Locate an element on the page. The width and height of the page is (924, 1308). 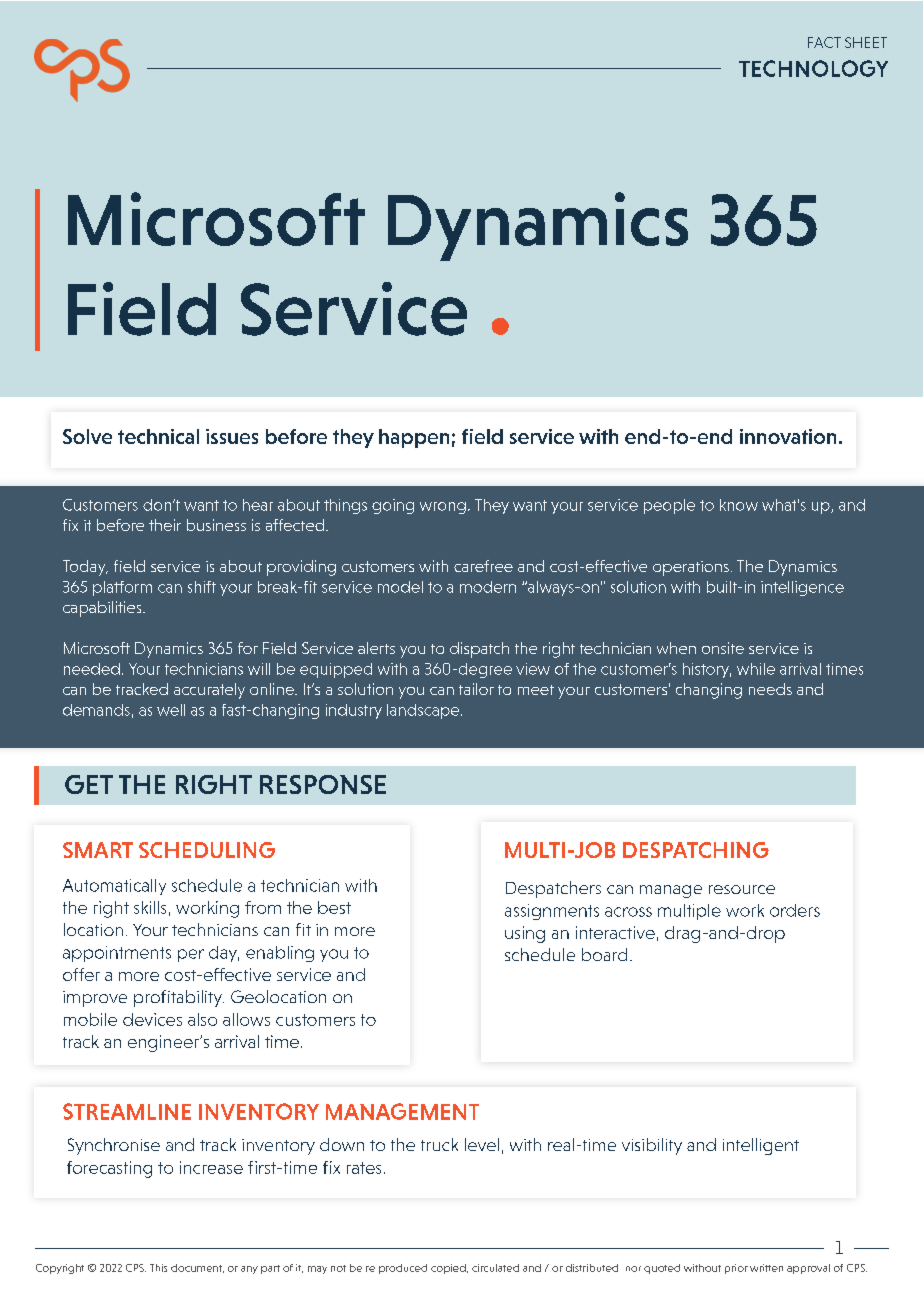
FACT is located at coordinates (824, 42).
